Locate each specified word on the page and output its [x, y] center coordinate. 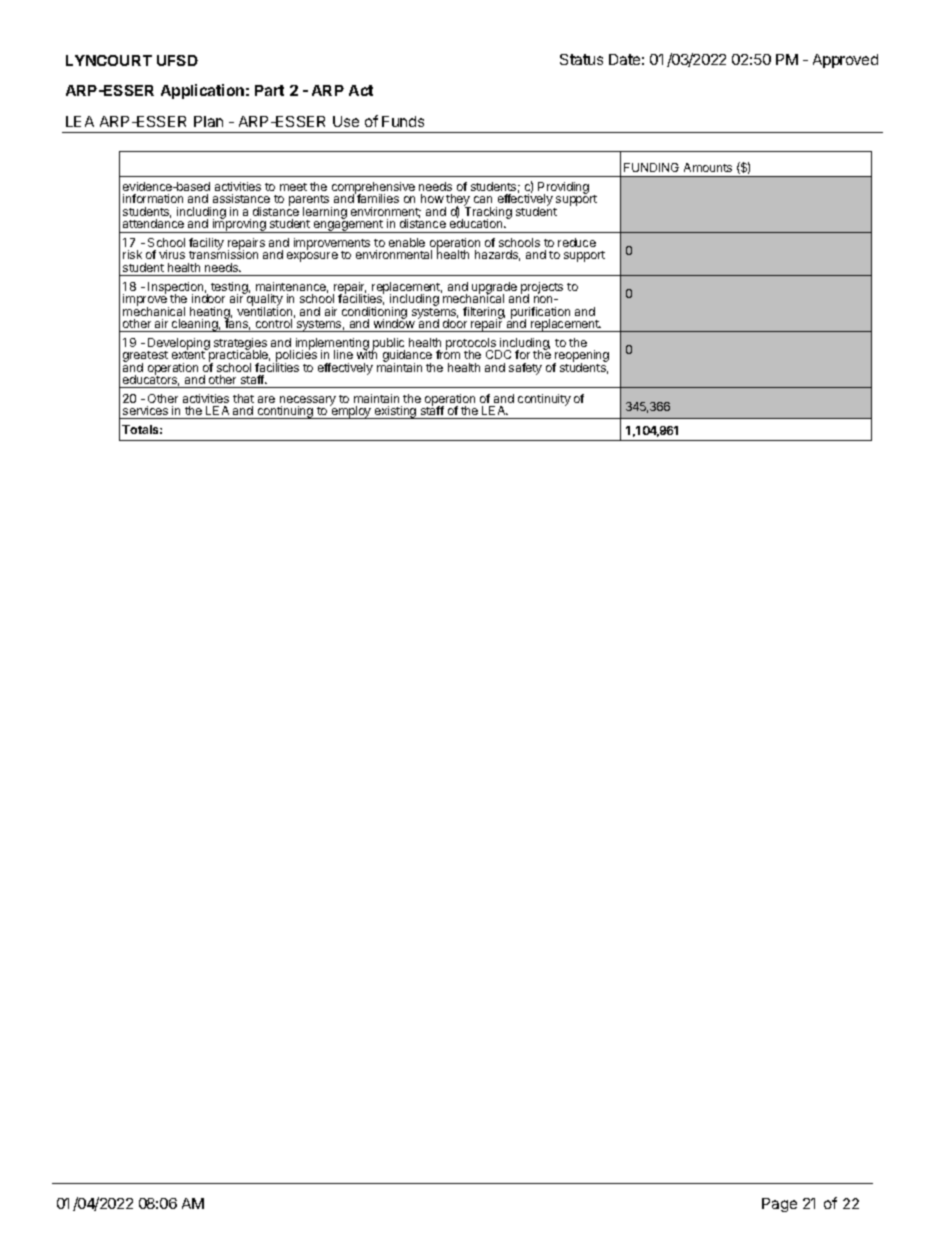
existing [396, 412]
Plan [208, 121]
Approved [845, 61]
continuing [285, 412]
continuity [544, 400]
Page [779, 1205]
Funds [403, 121]
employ [351, 411]
